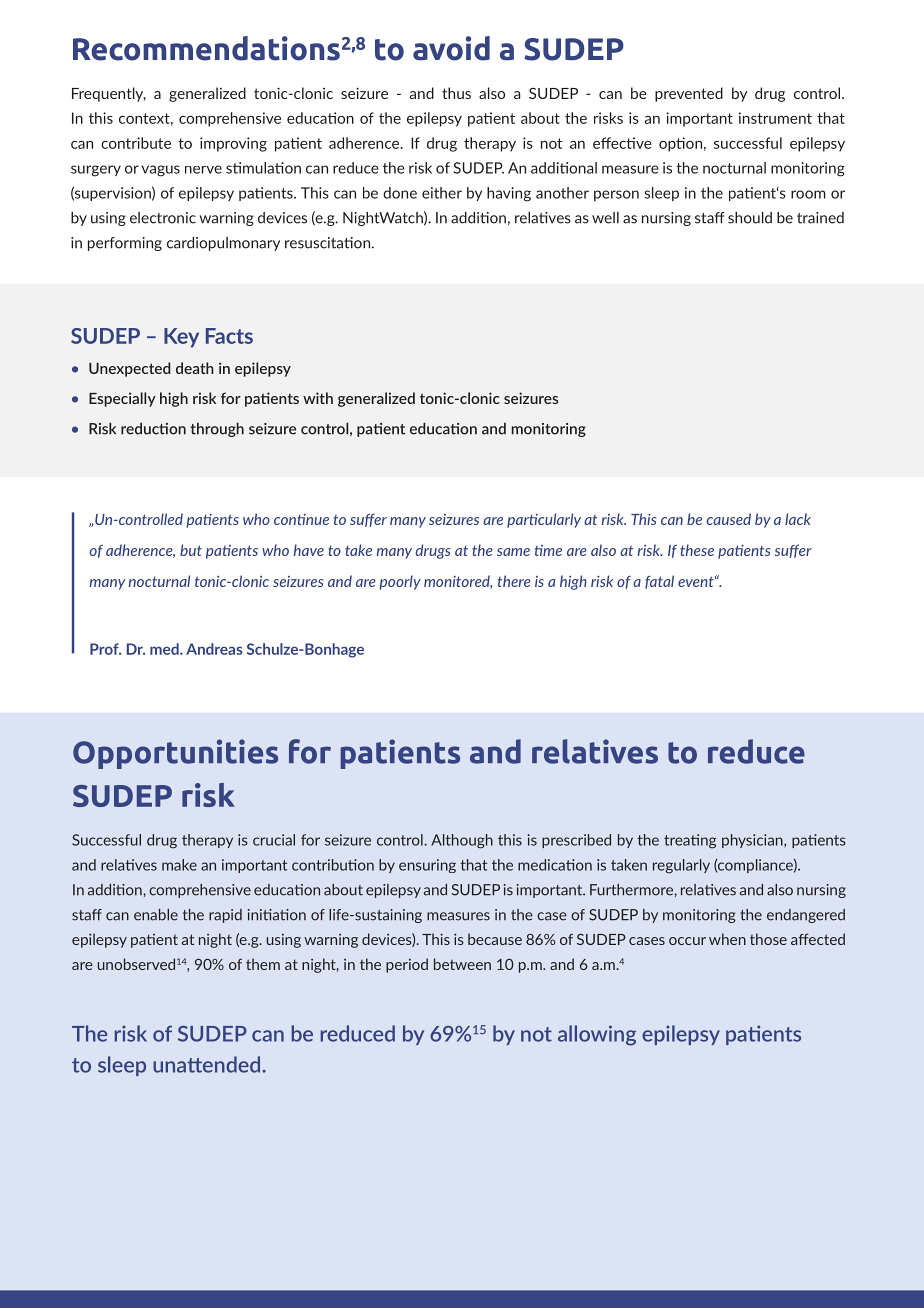 The image size is (924, 1308). Describe the element at coordinates (175, 754) in the screenshot. I see `Opportunities` at that location.
